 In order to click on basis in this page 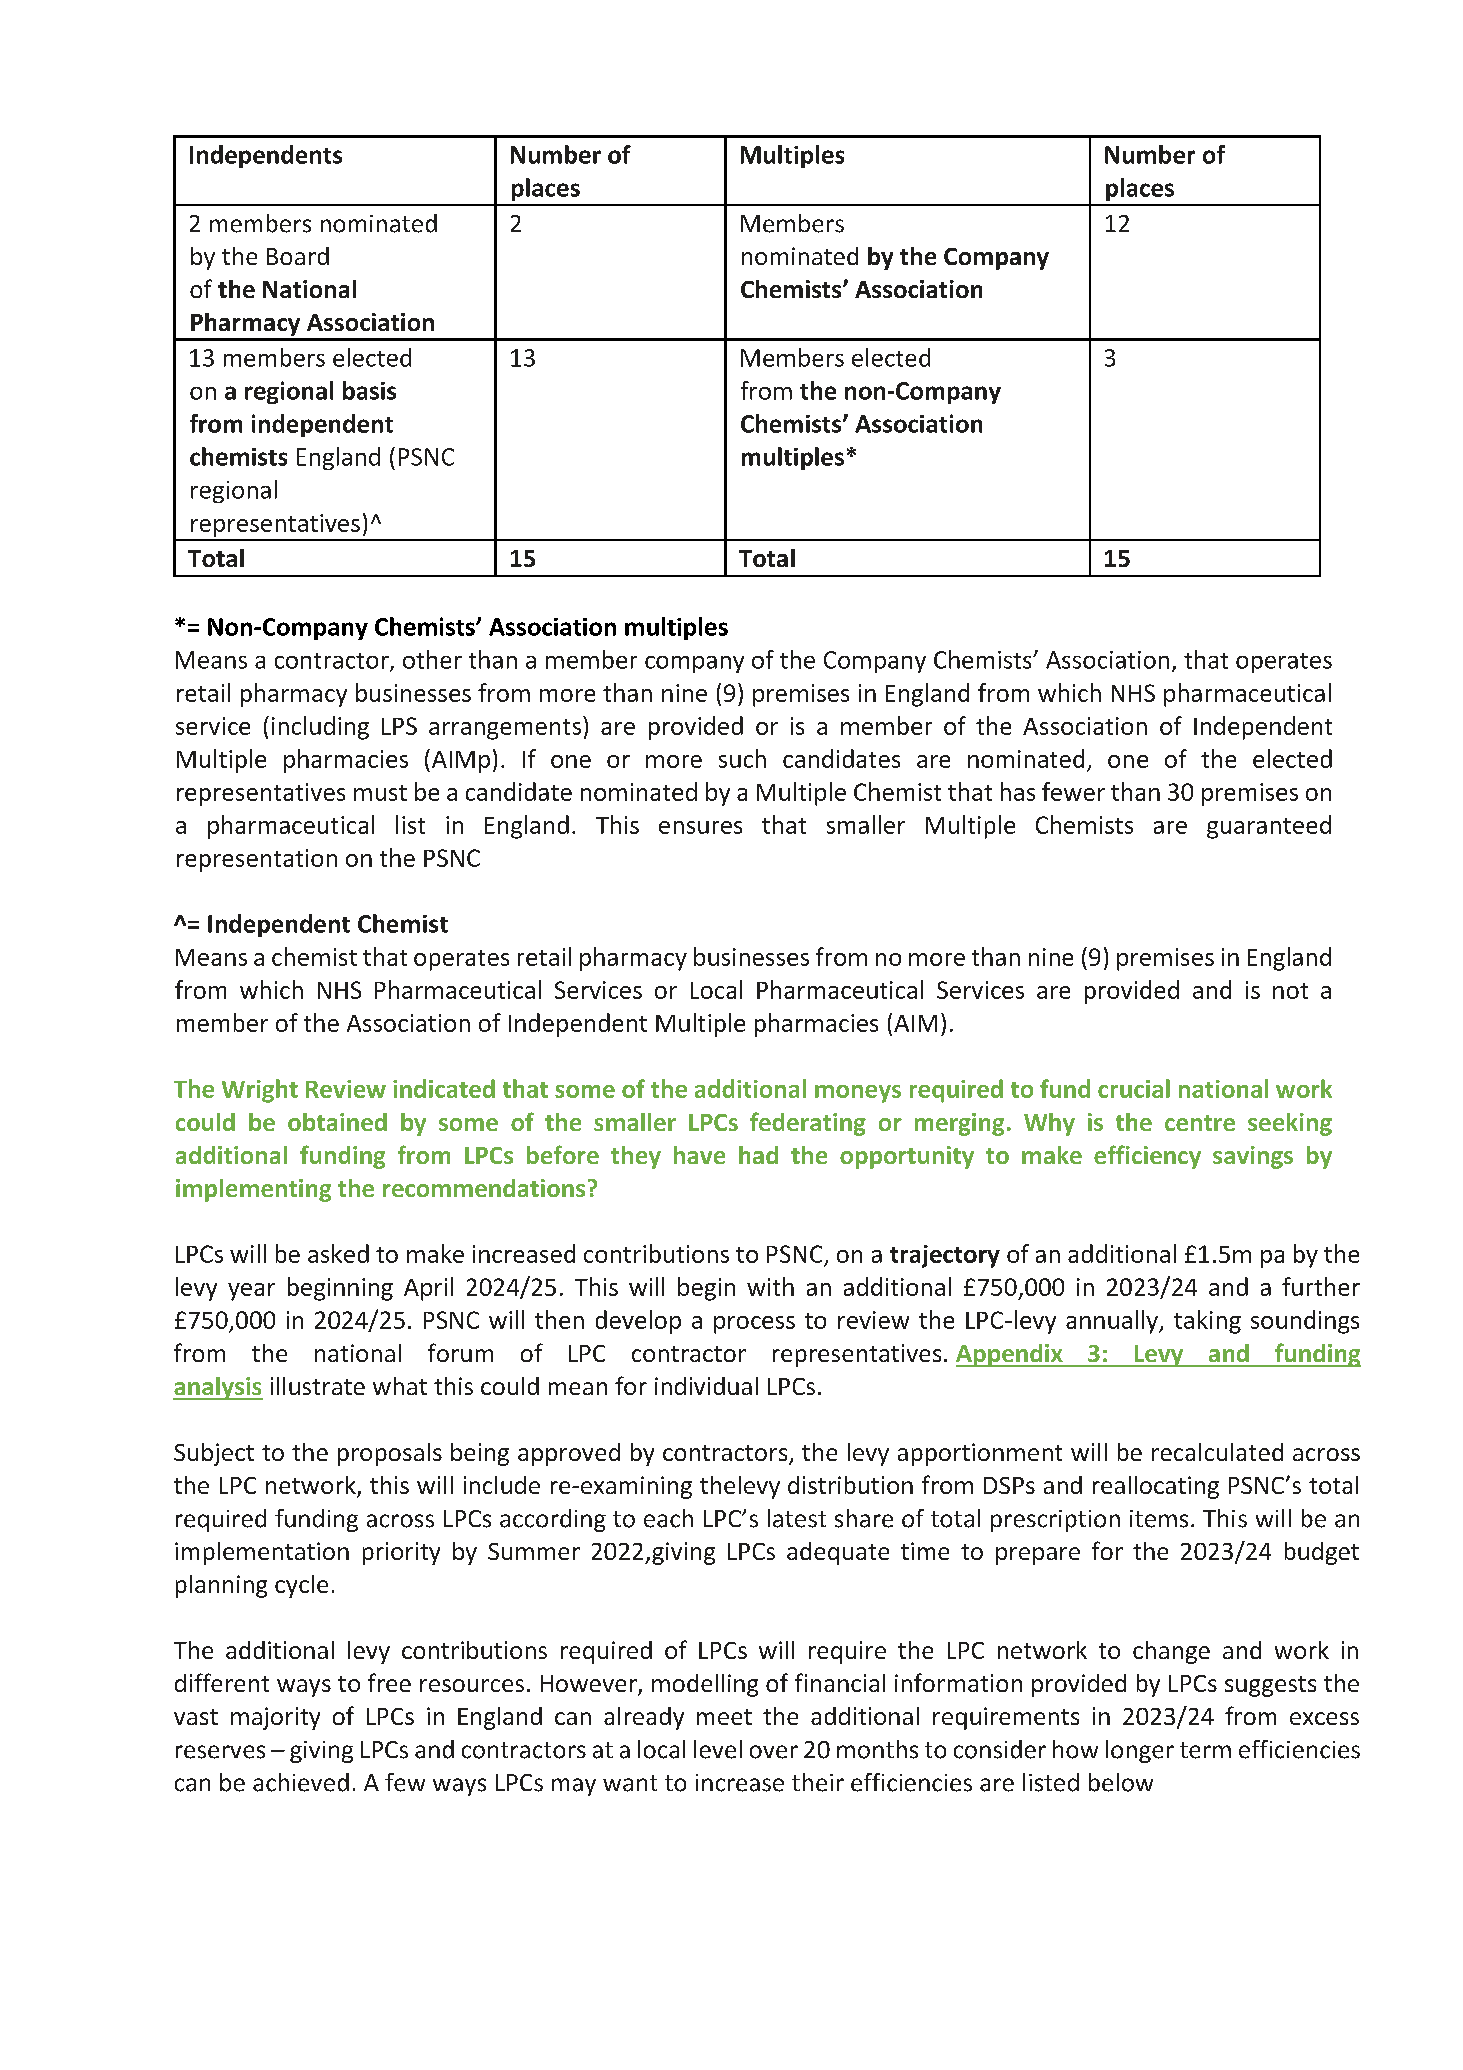, I will do `click(369, 390)`.
